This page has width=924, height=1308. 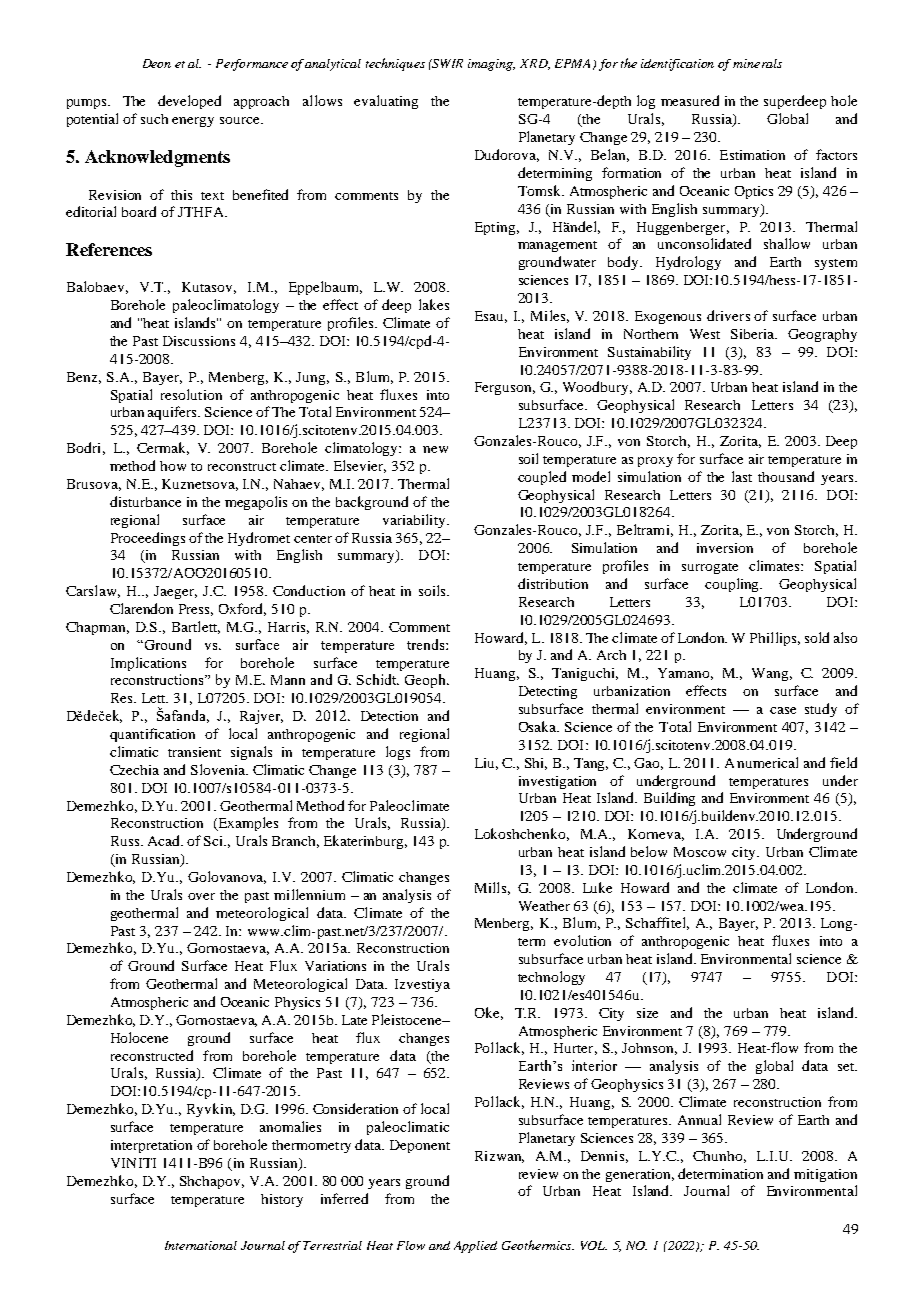 I want to click on imaging, so click(x=491, y=65).
